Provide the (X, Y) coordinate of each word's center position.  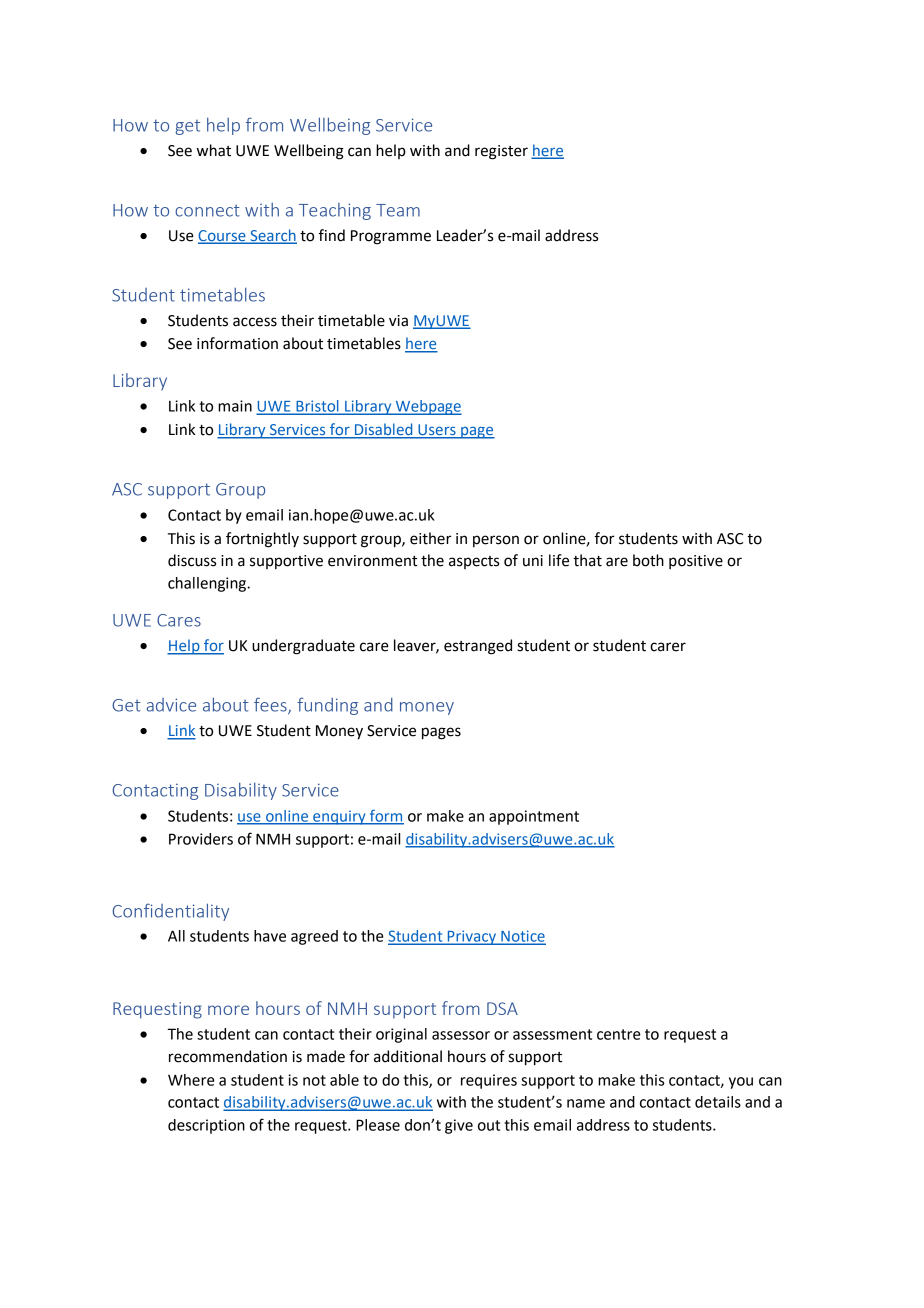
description (206, 1126)
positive (696, 562)
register (501, 152)
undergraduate (303, 647)
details (718, 1102)
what (214, 150)
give (459, 1126)
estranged (478, 647)
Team (398, 210)
